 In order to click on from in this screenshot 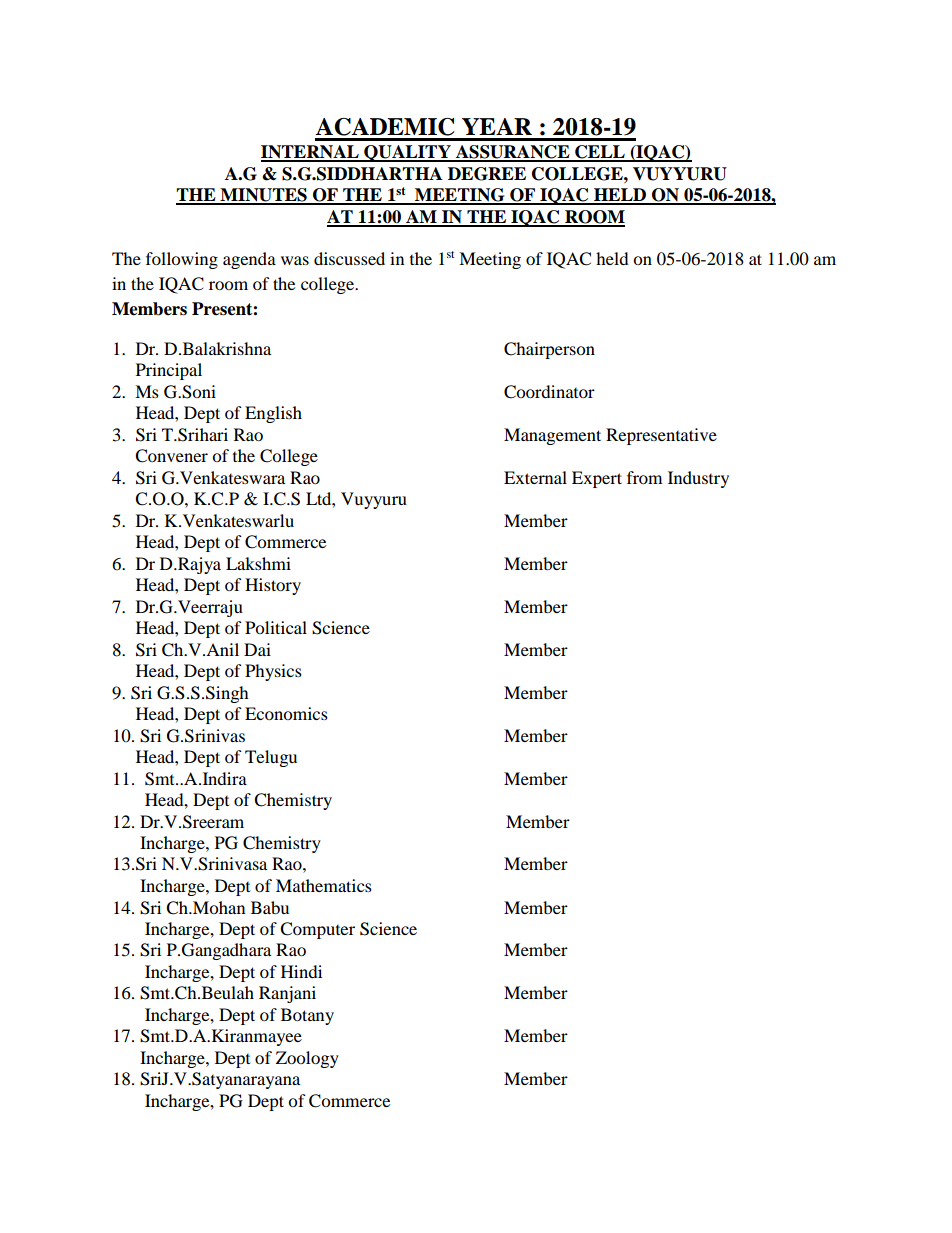, I will do `click(644, 477)`.
